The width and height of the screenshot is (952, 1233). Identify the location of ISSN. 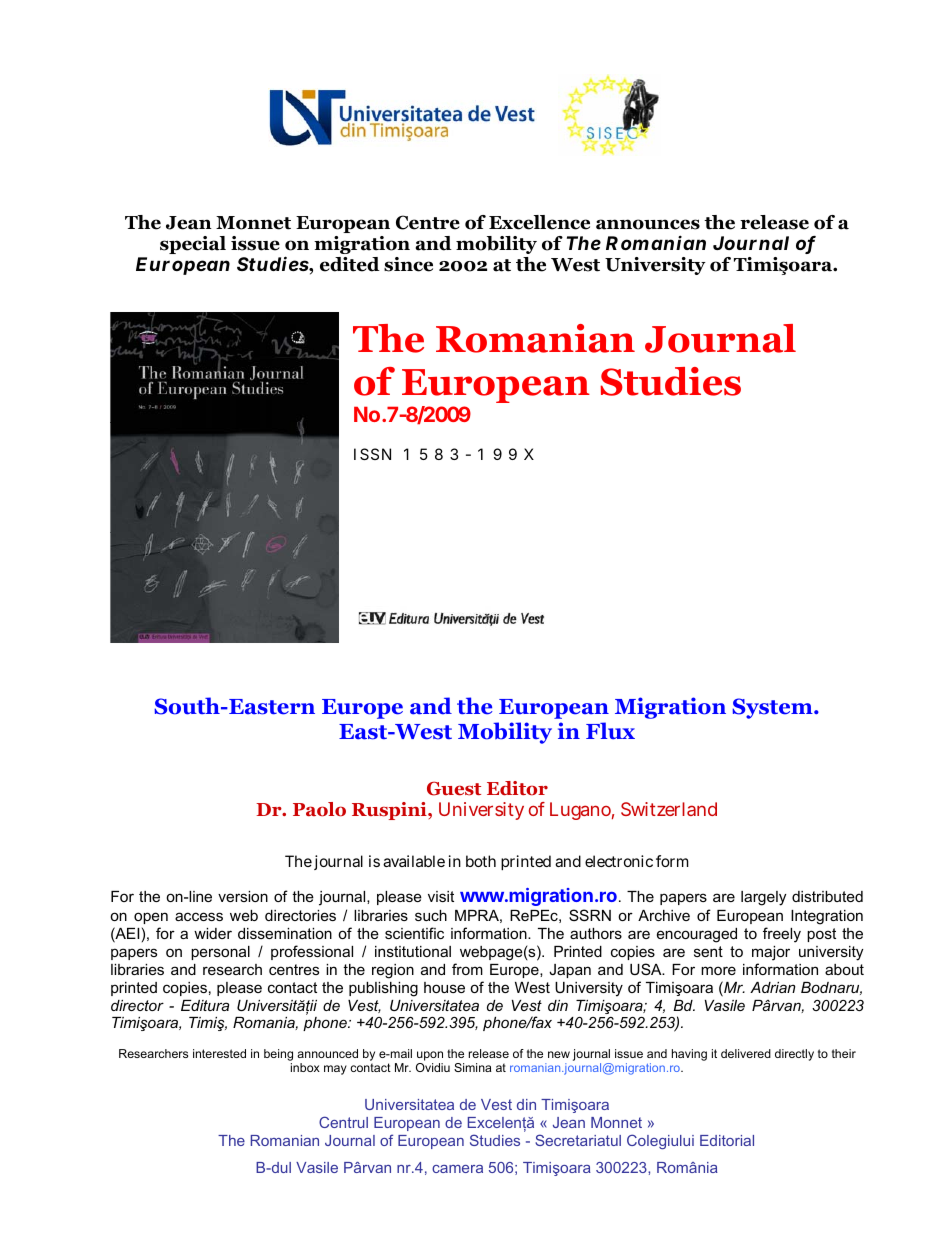
(372, 454).
